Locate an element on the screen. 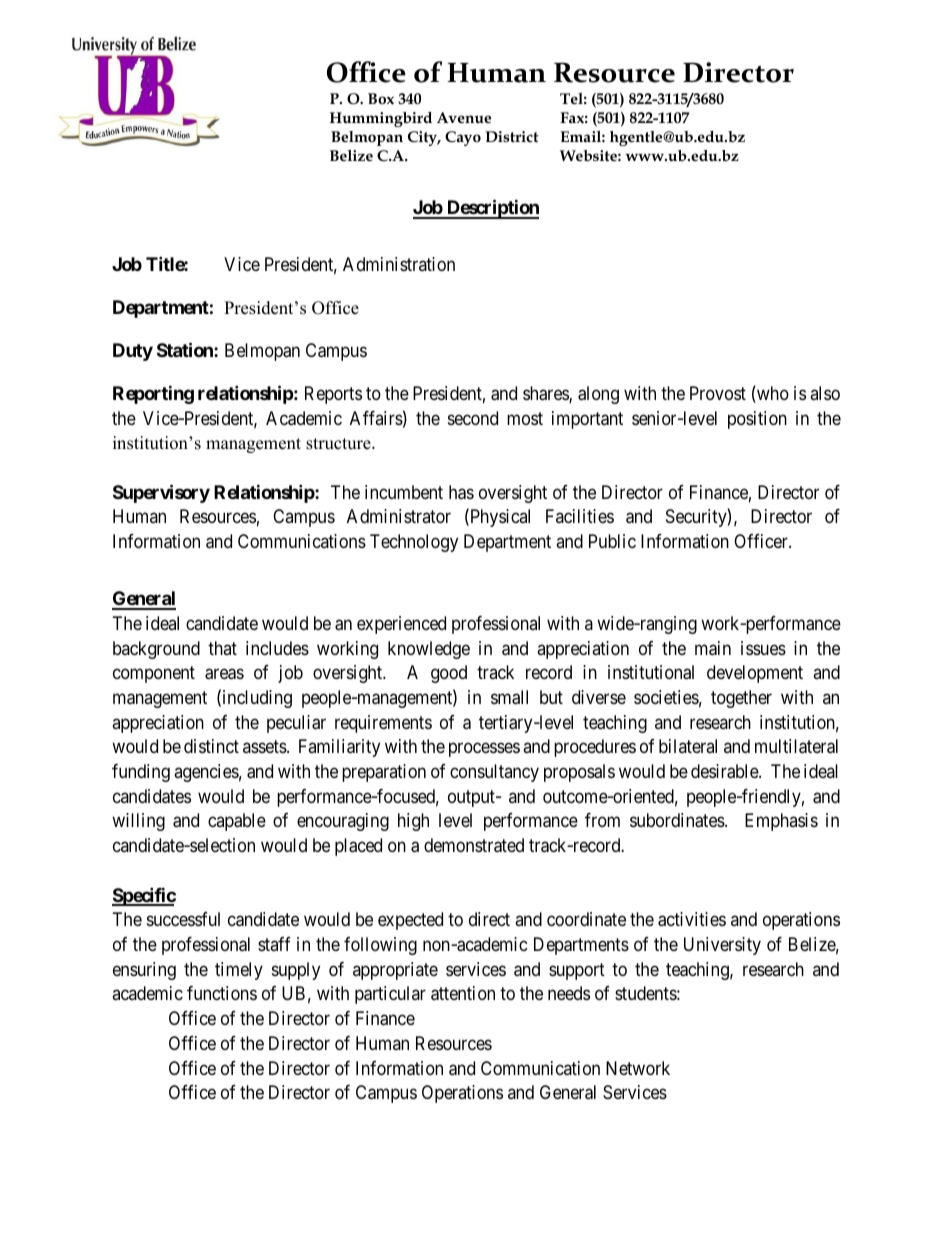  second is located at coordinates (473, 418).
